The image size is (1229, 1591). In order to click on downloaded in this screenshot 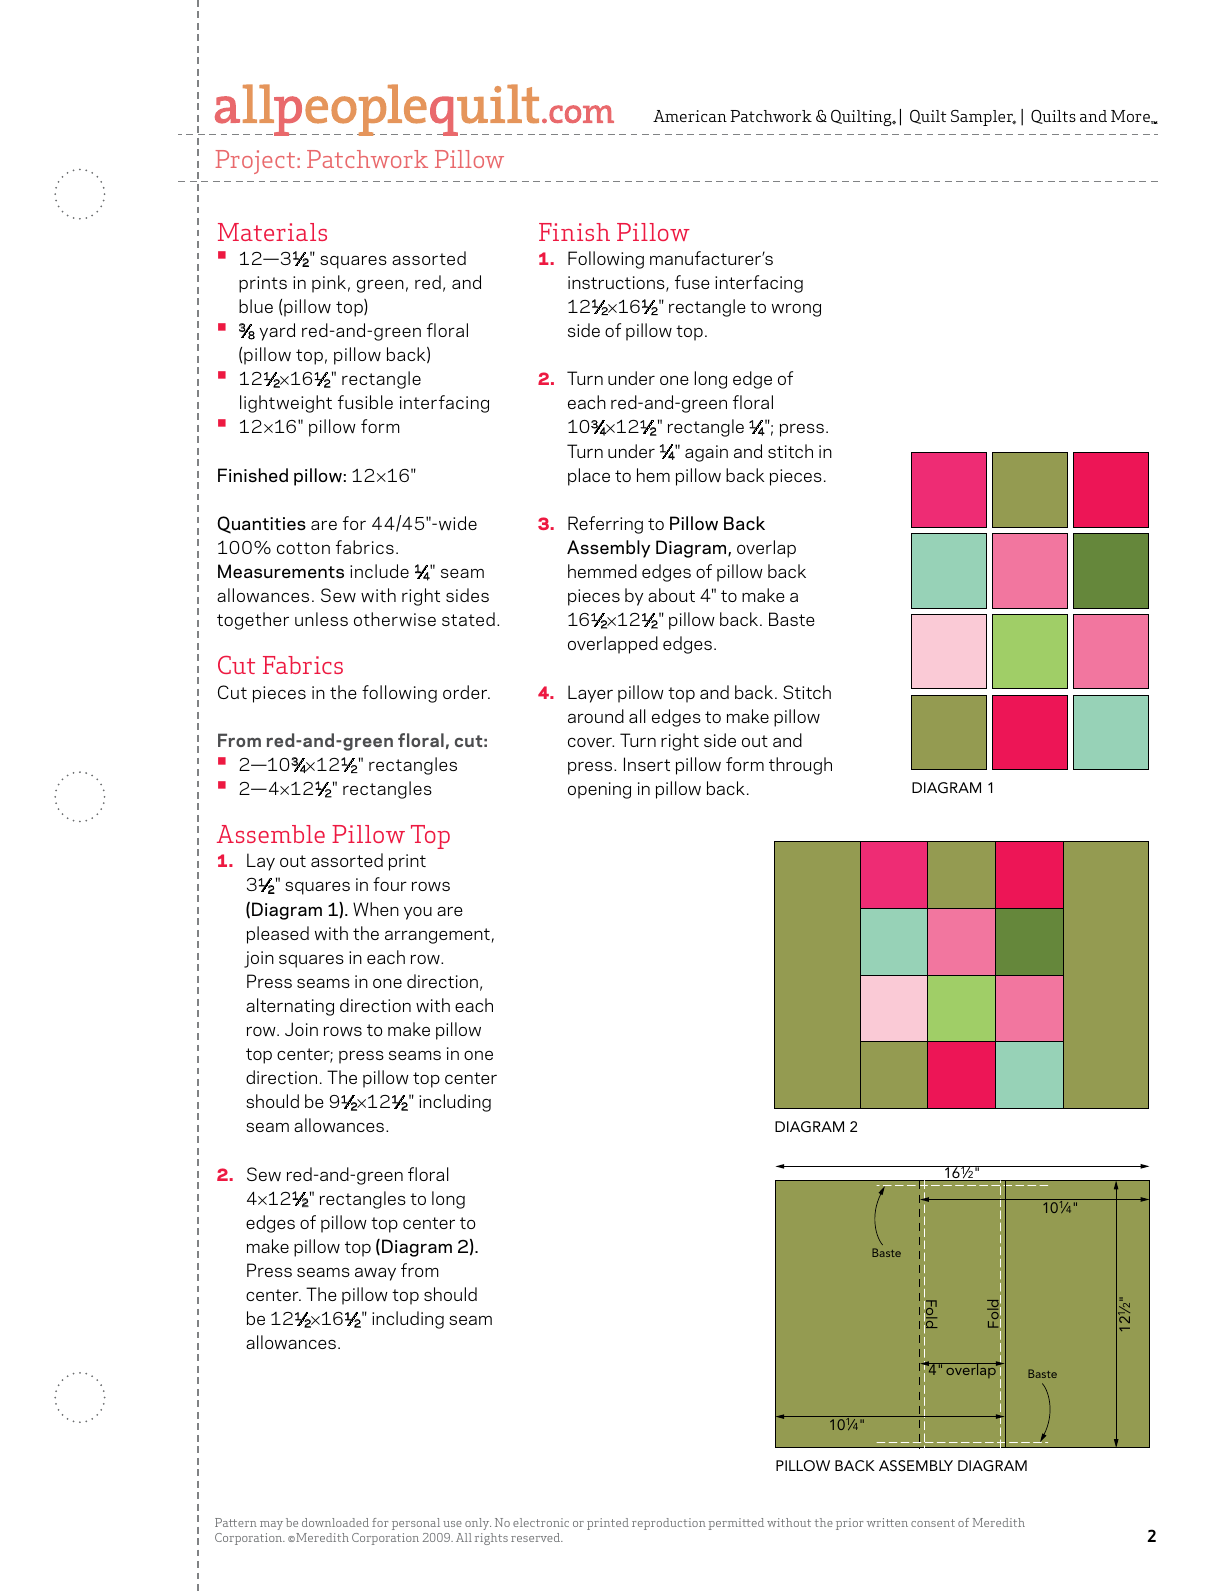, I will do `click(335, 1522)`.
